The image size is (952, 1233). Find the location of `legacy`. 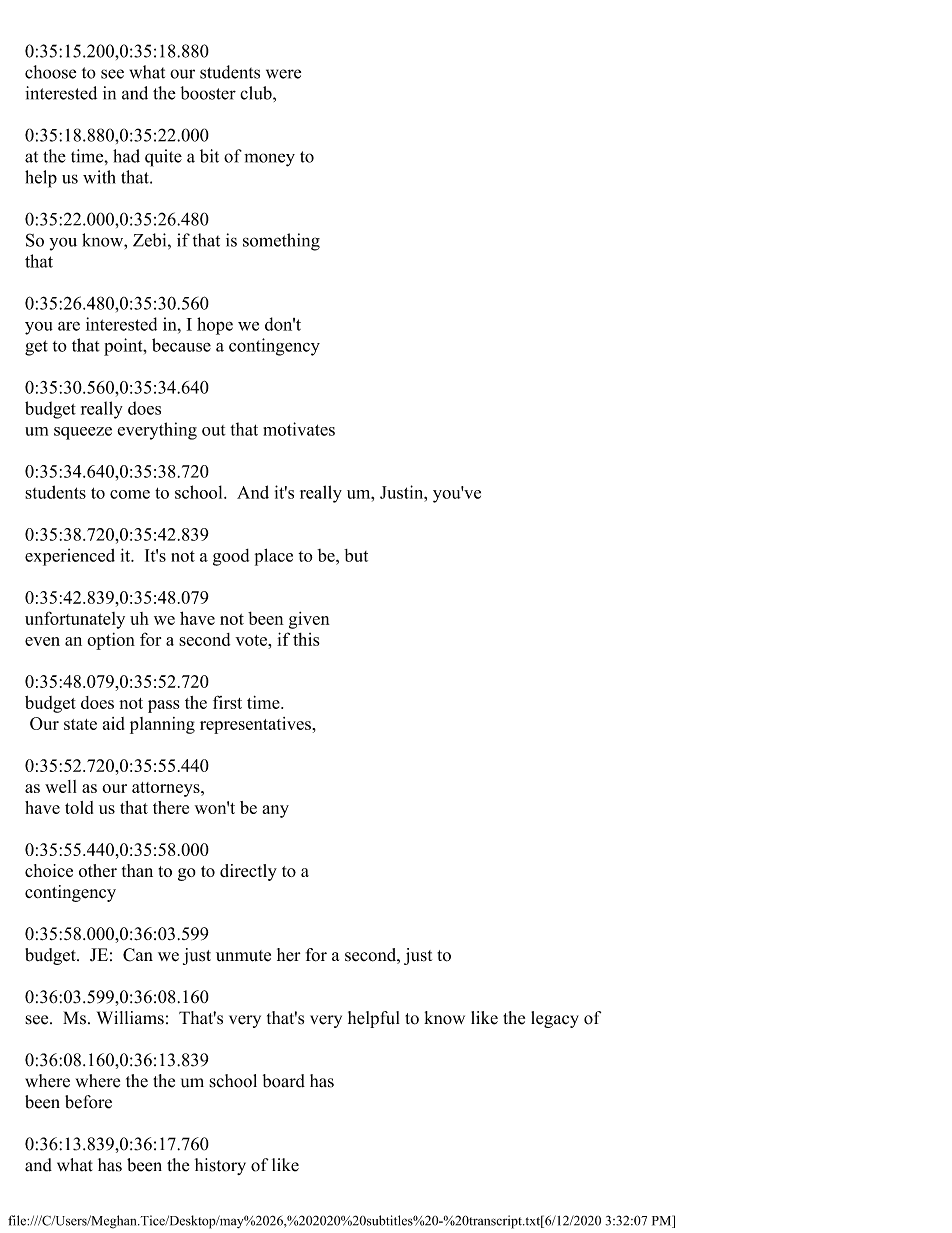

legacy is located at coordinates (555, 1019).
